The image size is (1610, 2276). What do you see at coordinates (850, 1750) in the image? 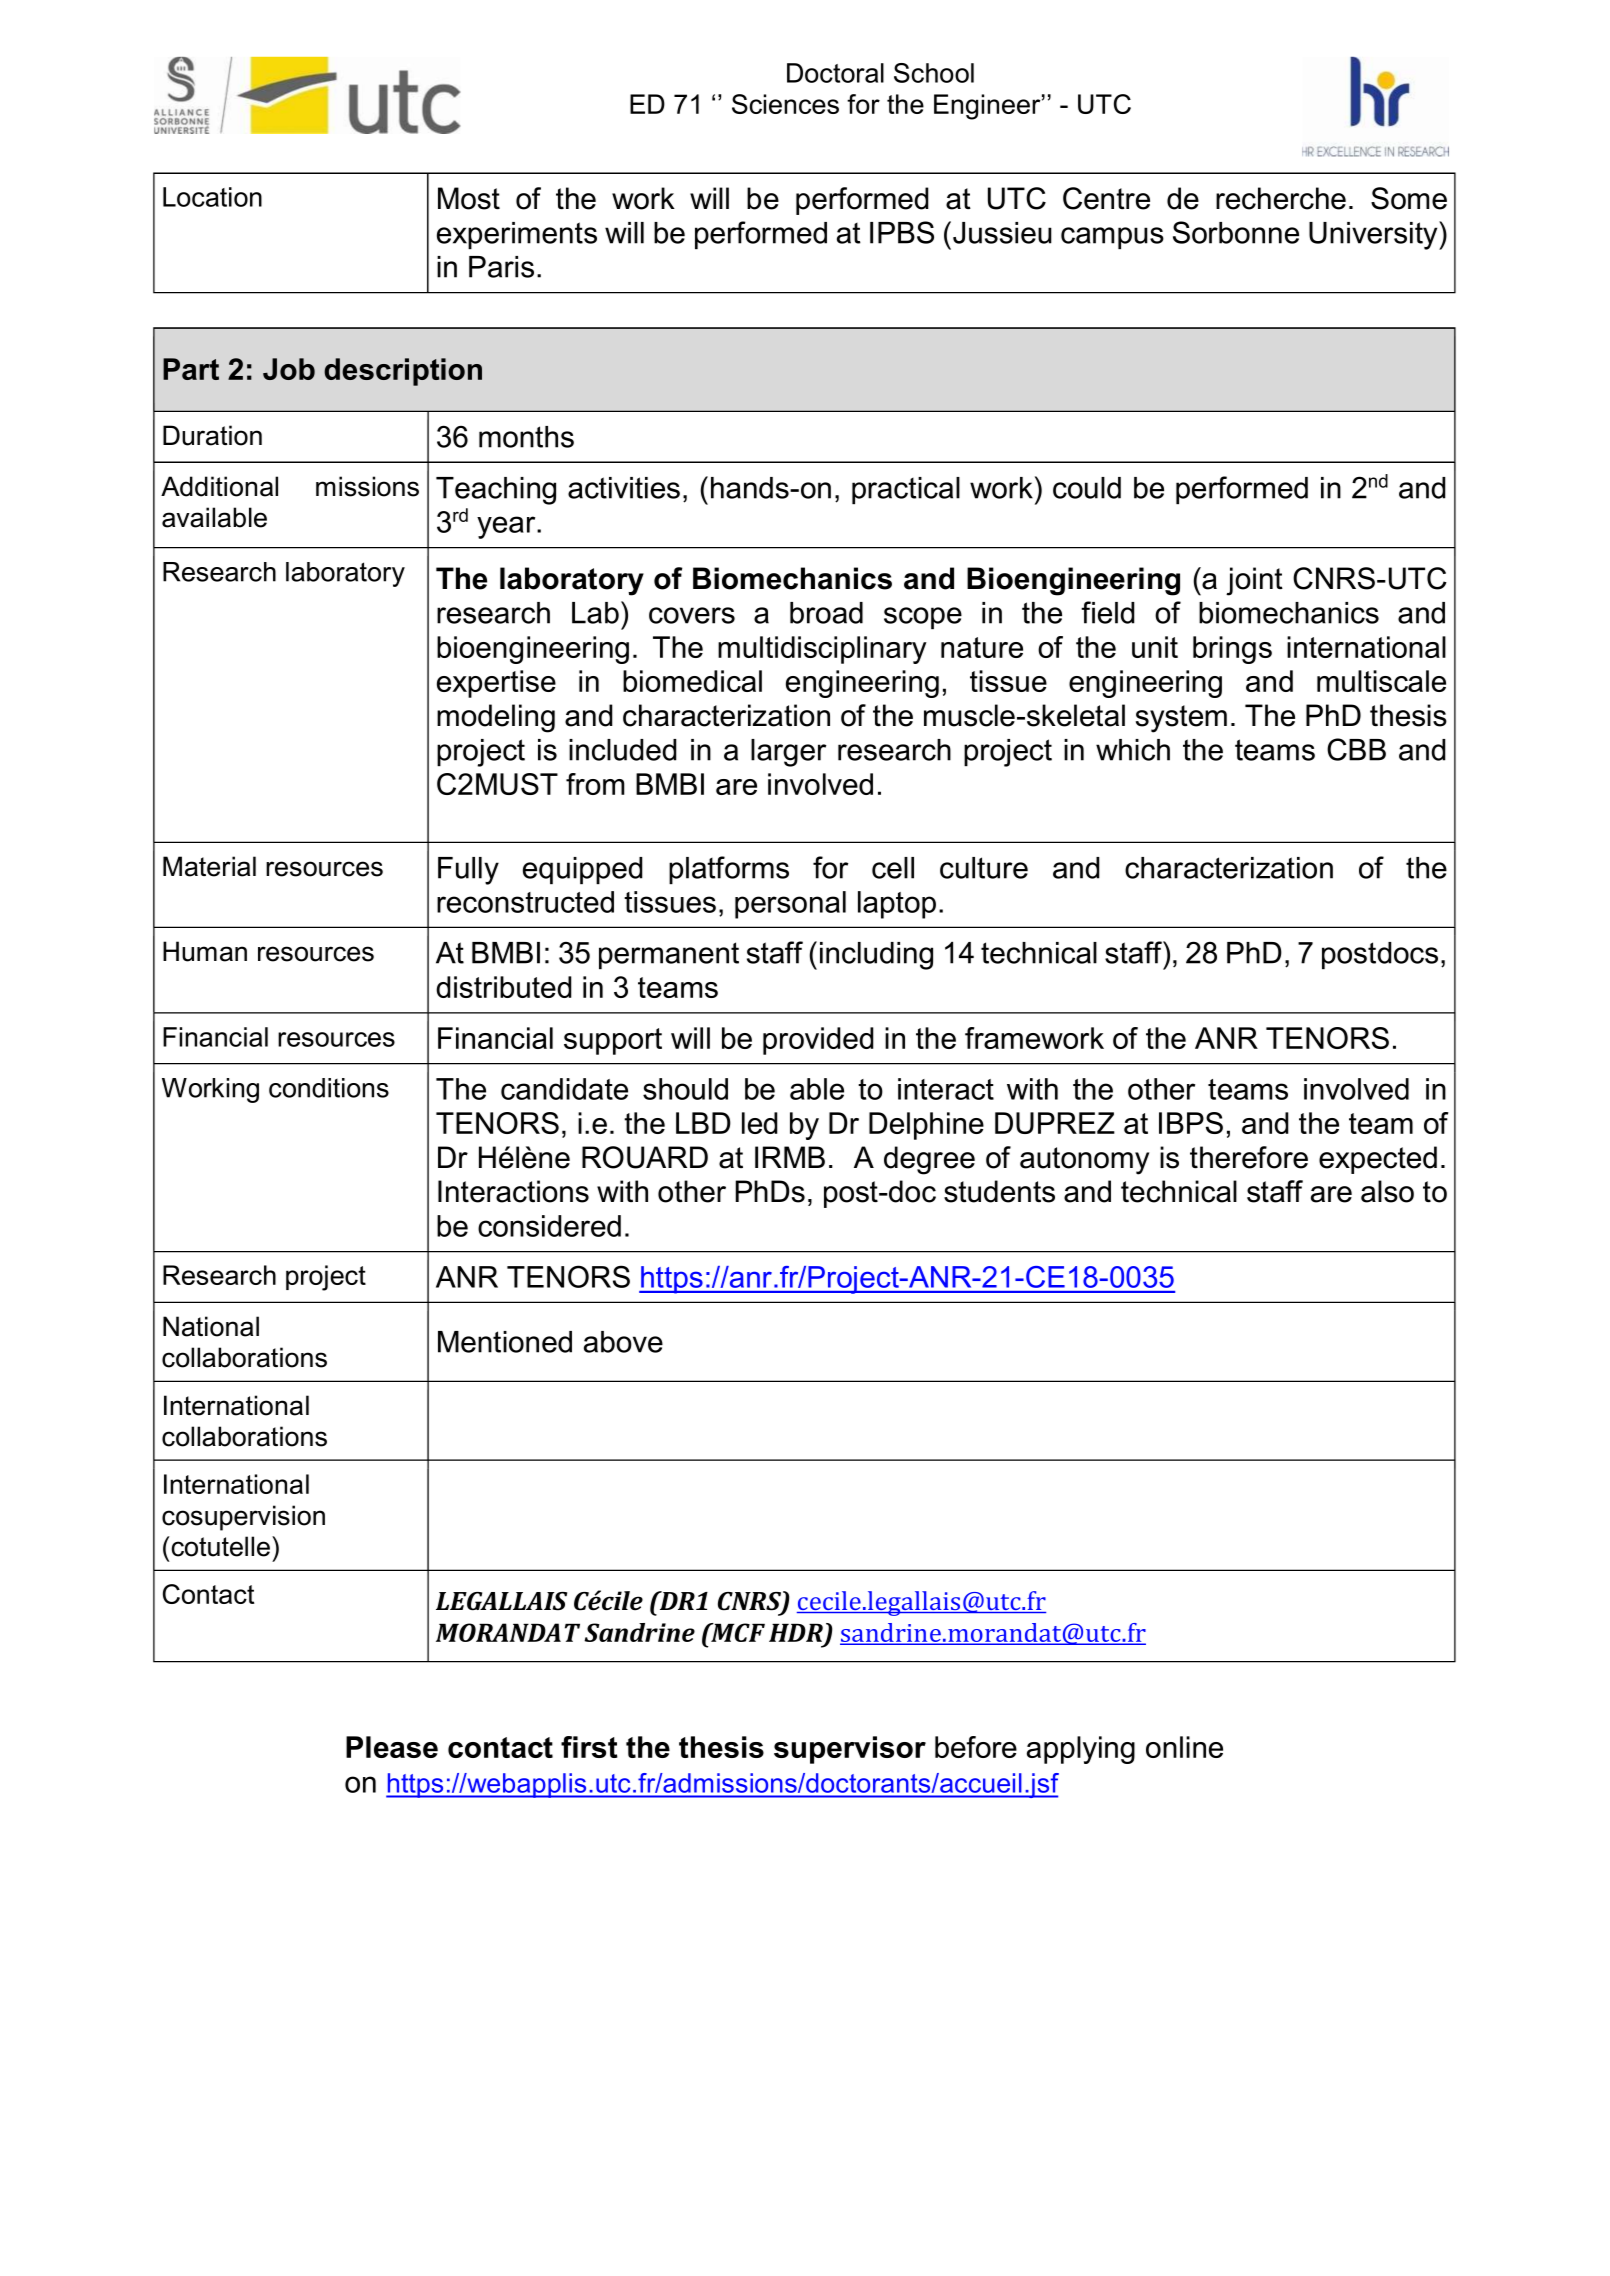
I see `supervisor` at bounding box center [850, 1750].
